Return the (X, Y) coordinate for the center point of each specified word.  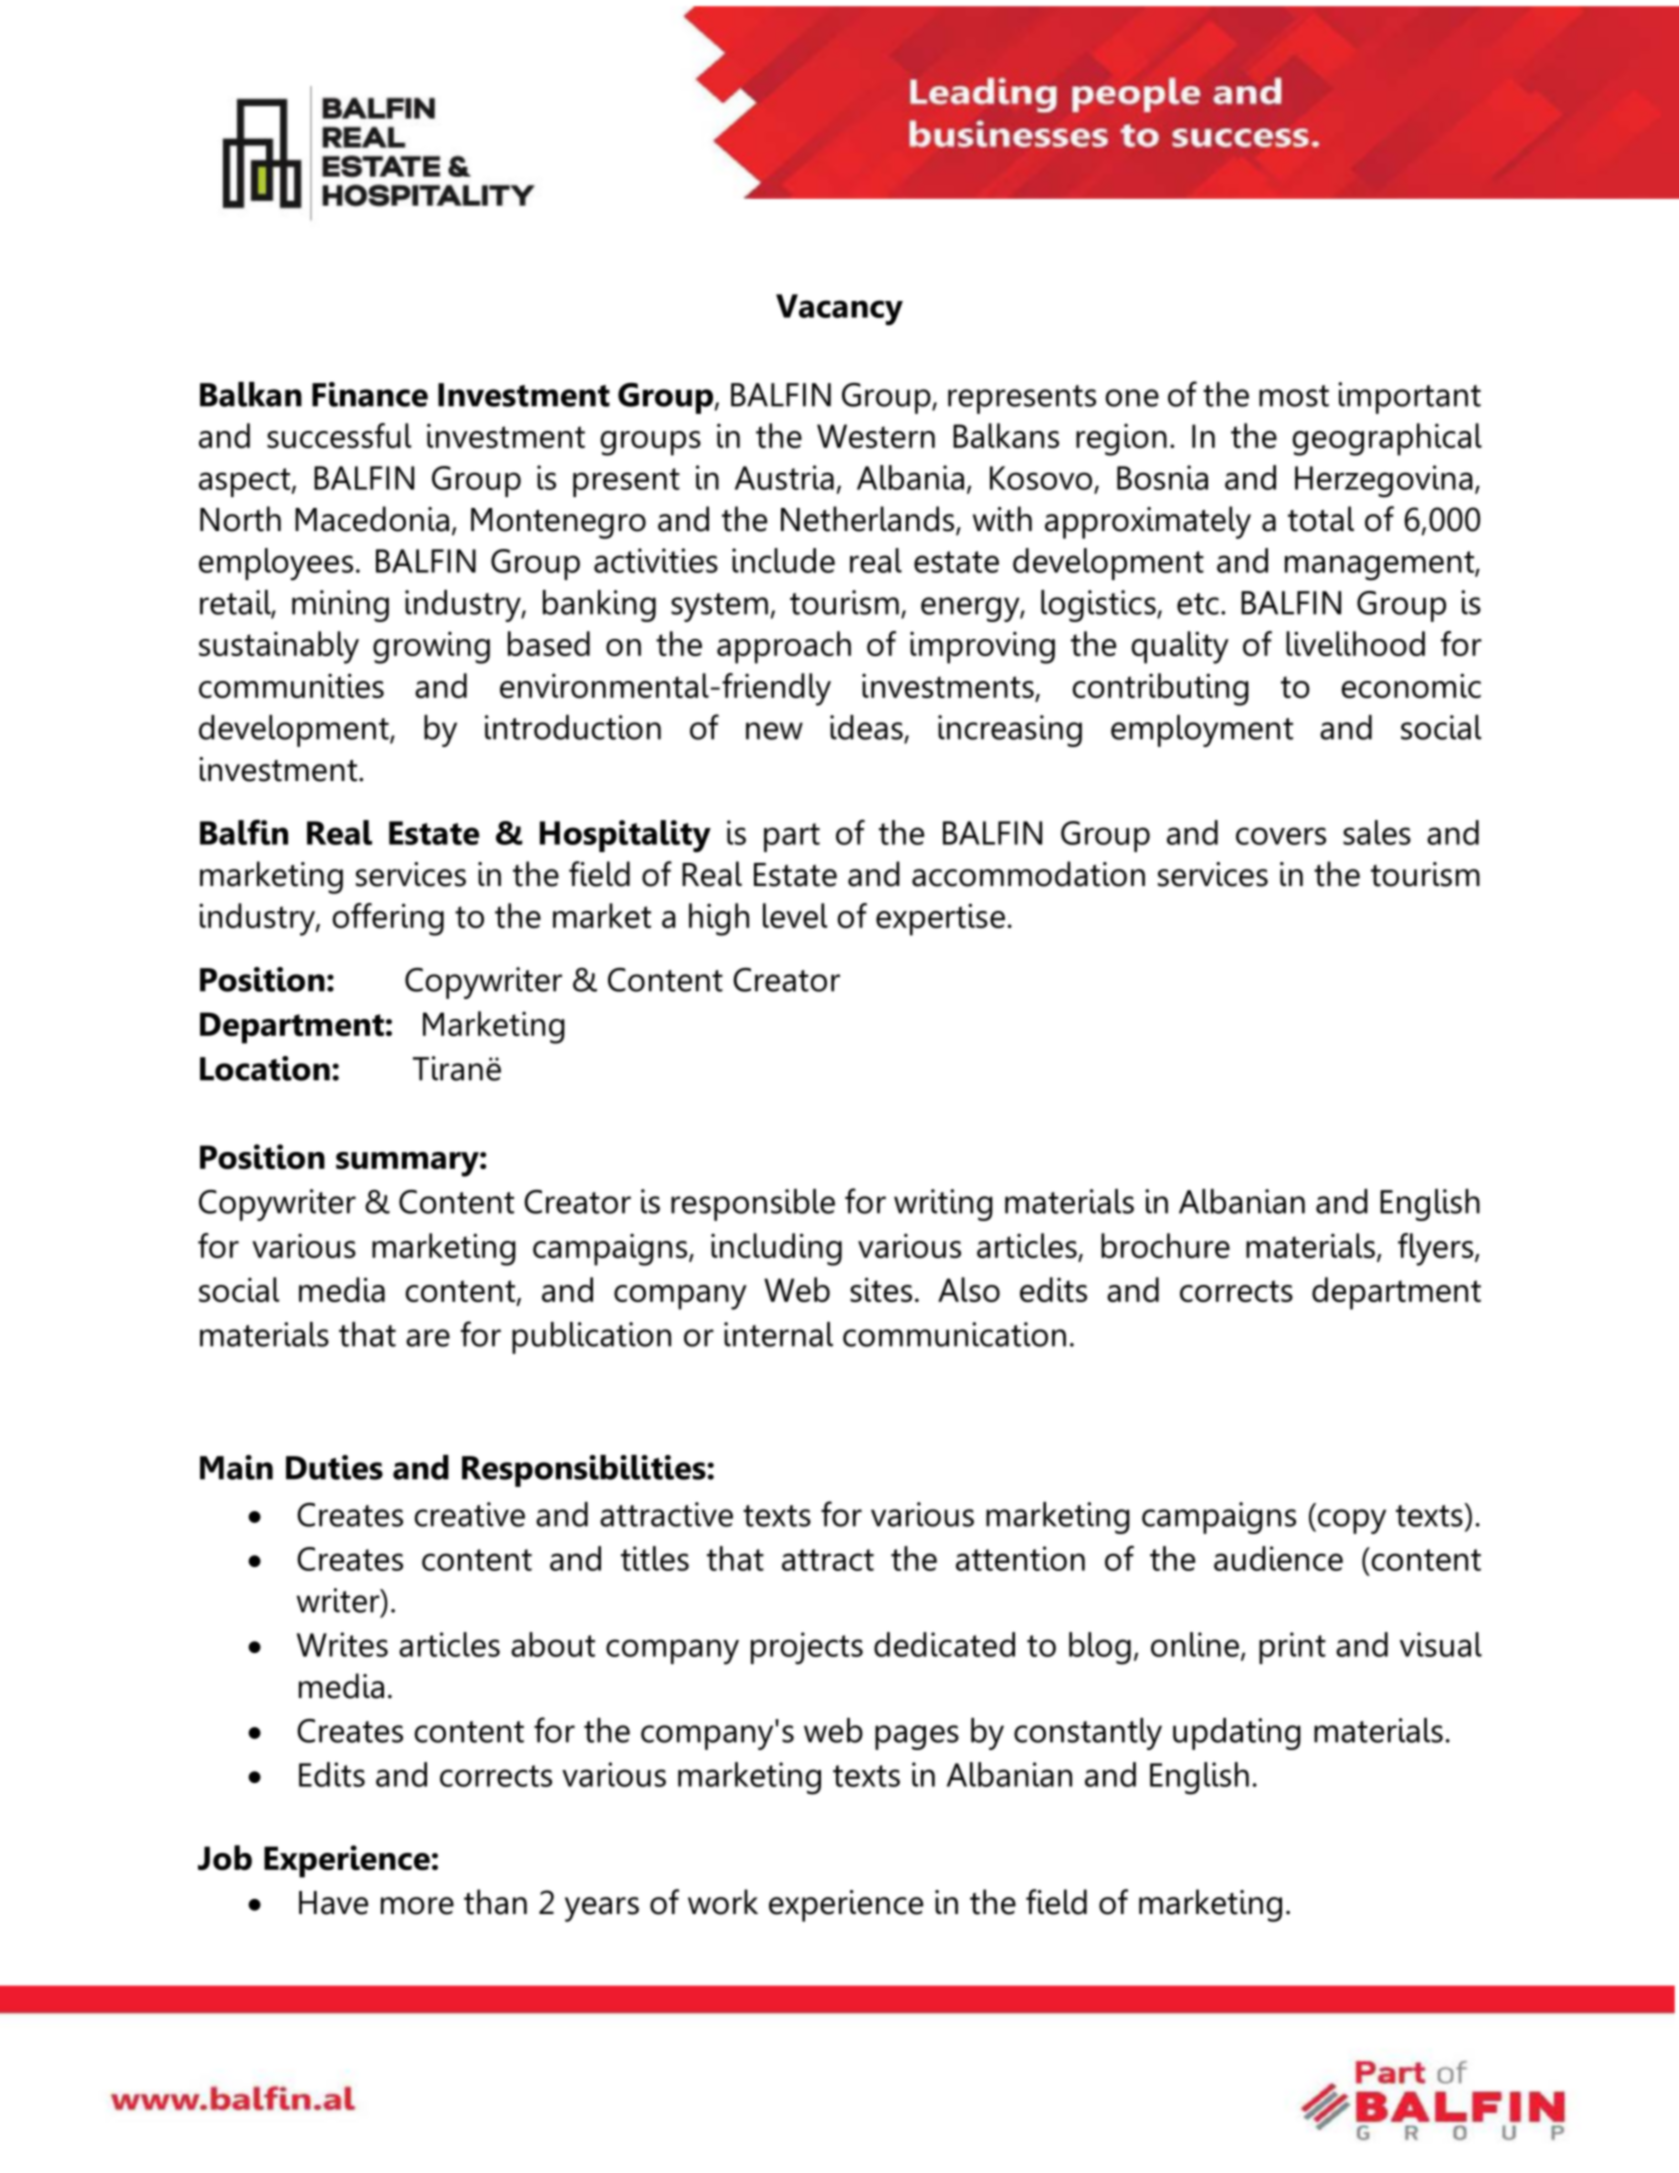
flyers (1435, 1249)
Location (265, 1068)
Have (333, 1903)
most (1294, 396)
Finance (370, 394)
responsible (753, 1205)
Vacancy (839, 310)
